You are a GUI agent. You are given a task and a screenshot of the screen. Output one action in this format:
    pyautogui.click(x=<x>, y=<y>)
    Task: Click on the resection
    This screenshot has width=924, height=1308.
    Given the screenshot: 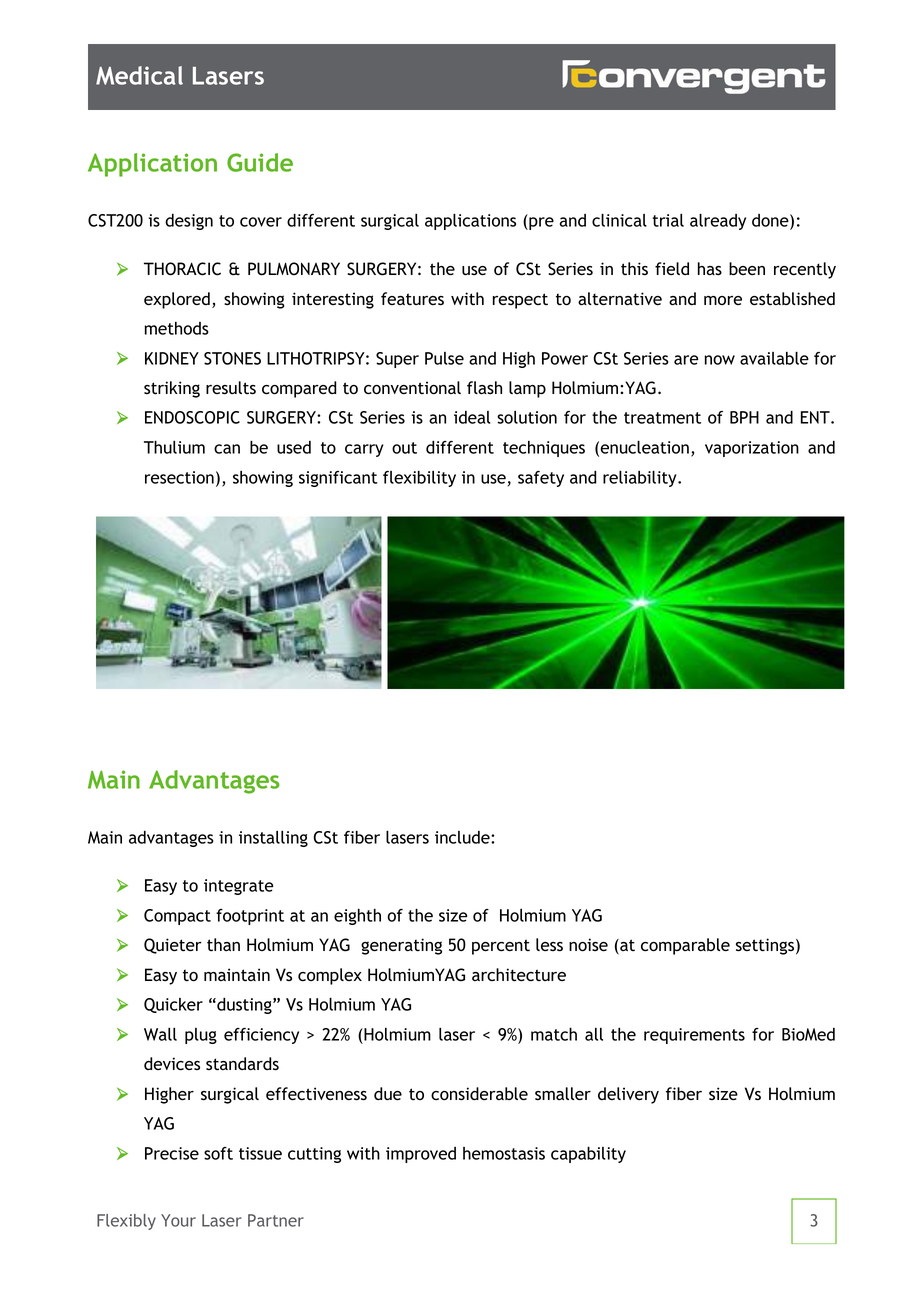 What is the action you would take?
    pyautogui.click(x=179, y=477)
